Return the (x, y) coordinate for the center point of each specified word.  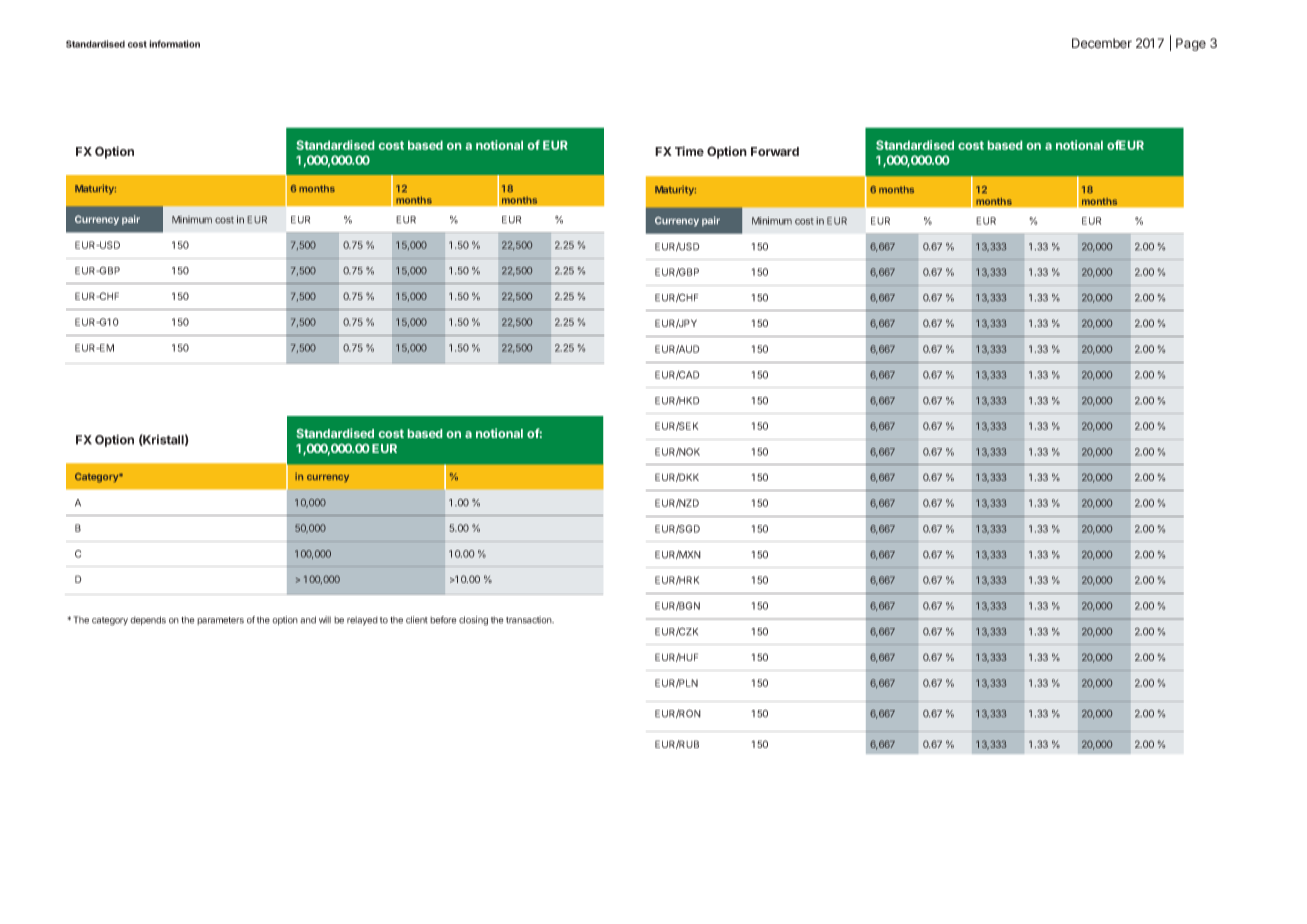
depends (148, 620)
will (325, 619)
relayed (362, 621)
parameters (220, 621)
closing (473, 621)
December (1102, 43)
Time (689, 151)
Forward (775, 151)
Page (1191, 44)
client (417, 620)
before (443, 620)
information (174, 44)
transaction (530, 620)
